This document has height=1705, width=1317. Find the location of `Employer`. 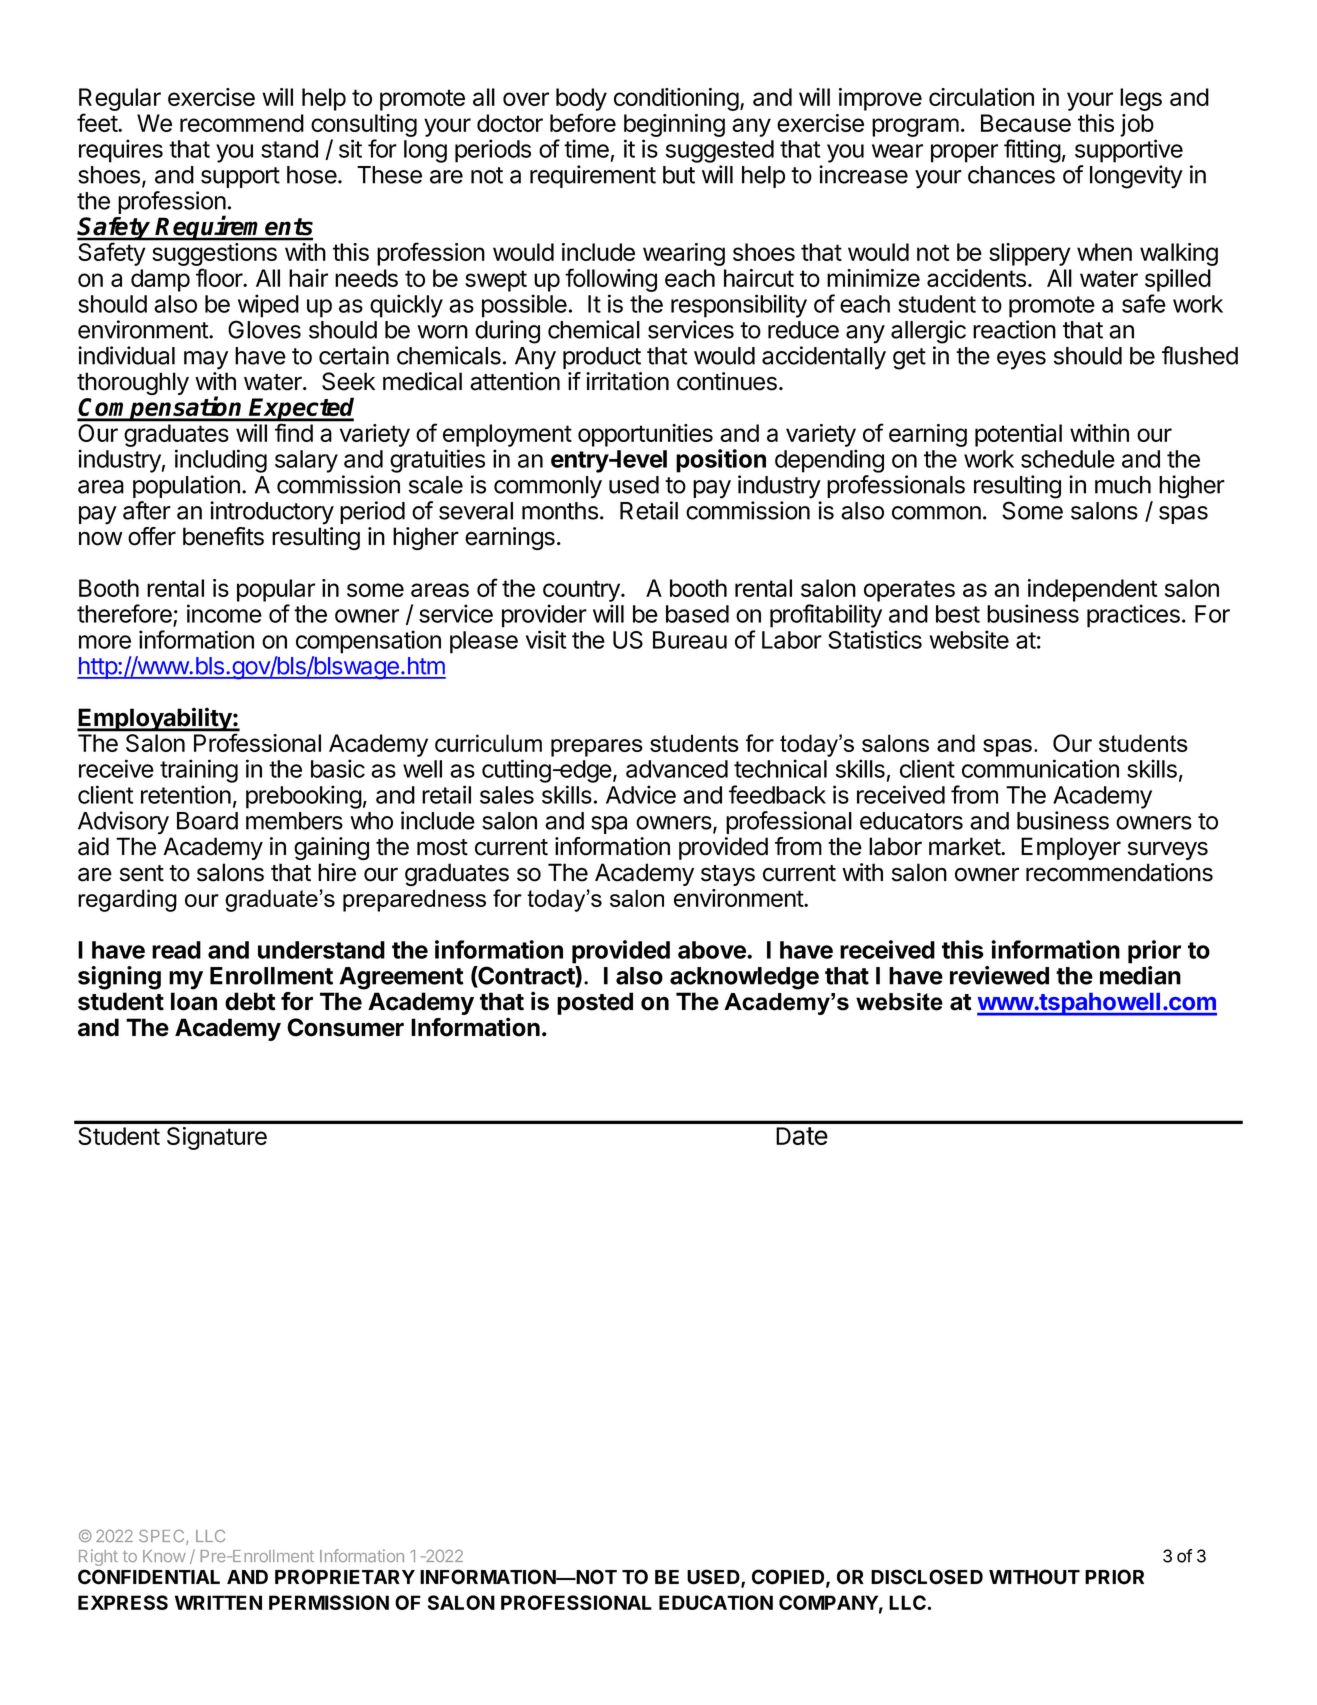

Employer is located at coordinates (1071, 848).
